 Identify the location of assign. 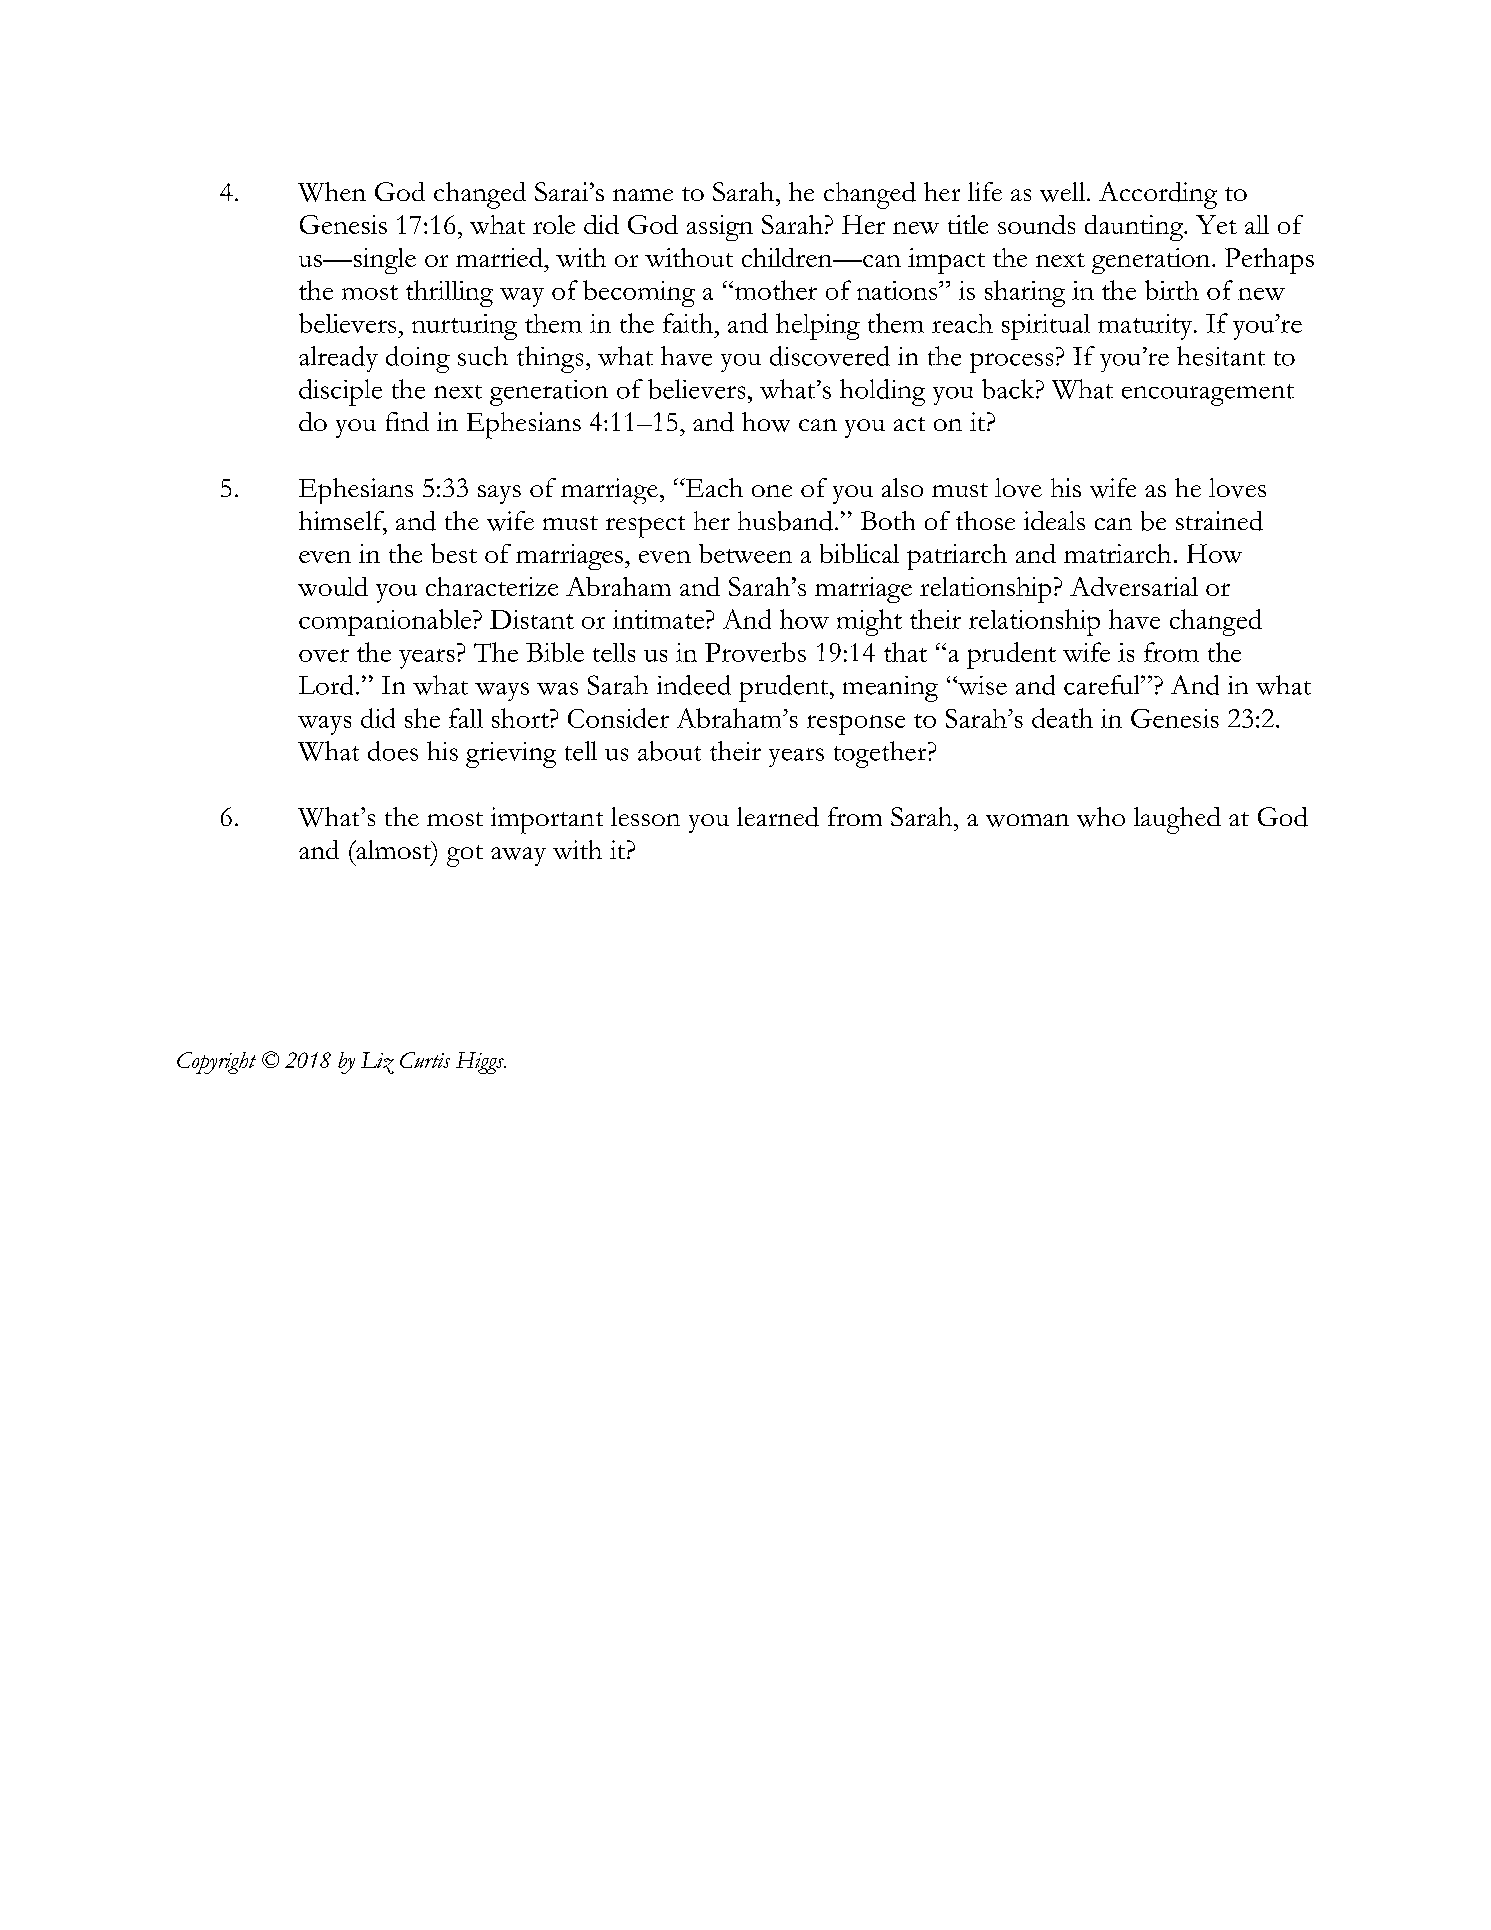
(720, 228).
